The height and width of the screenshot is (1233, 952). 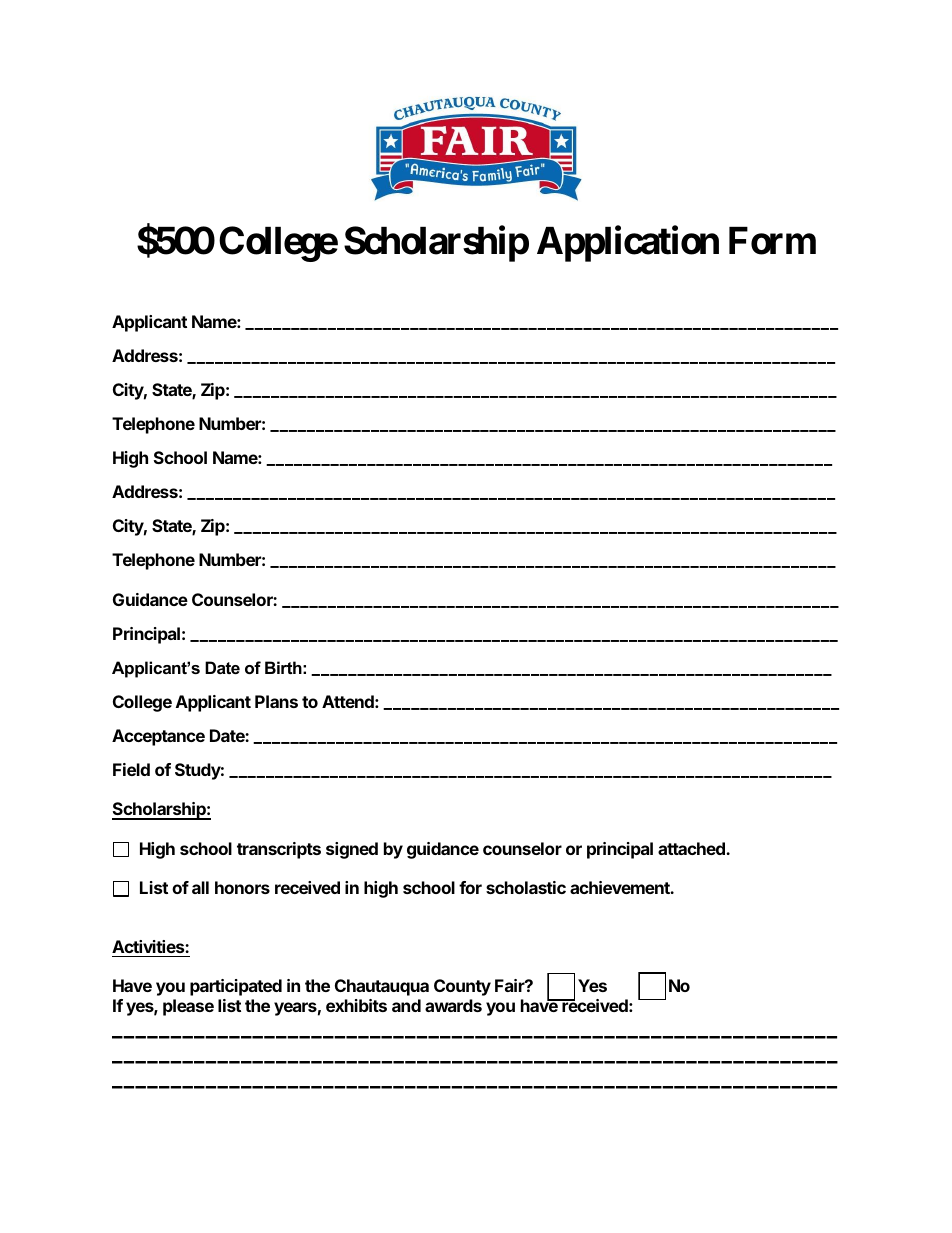 I want to click on County, so click(x=462, y=987).
